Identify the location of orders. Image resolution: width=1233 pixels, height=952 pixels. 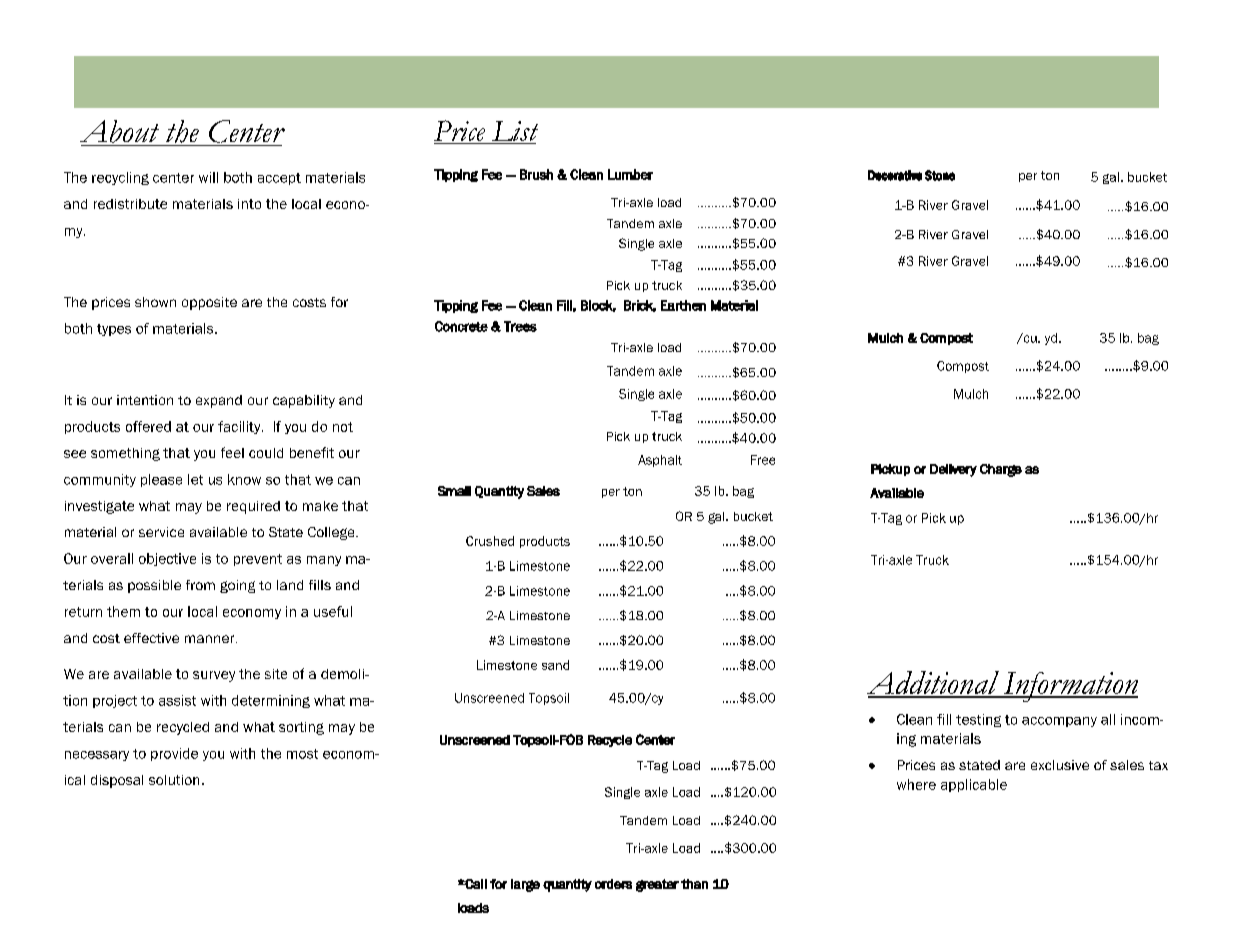
(613, 884).
